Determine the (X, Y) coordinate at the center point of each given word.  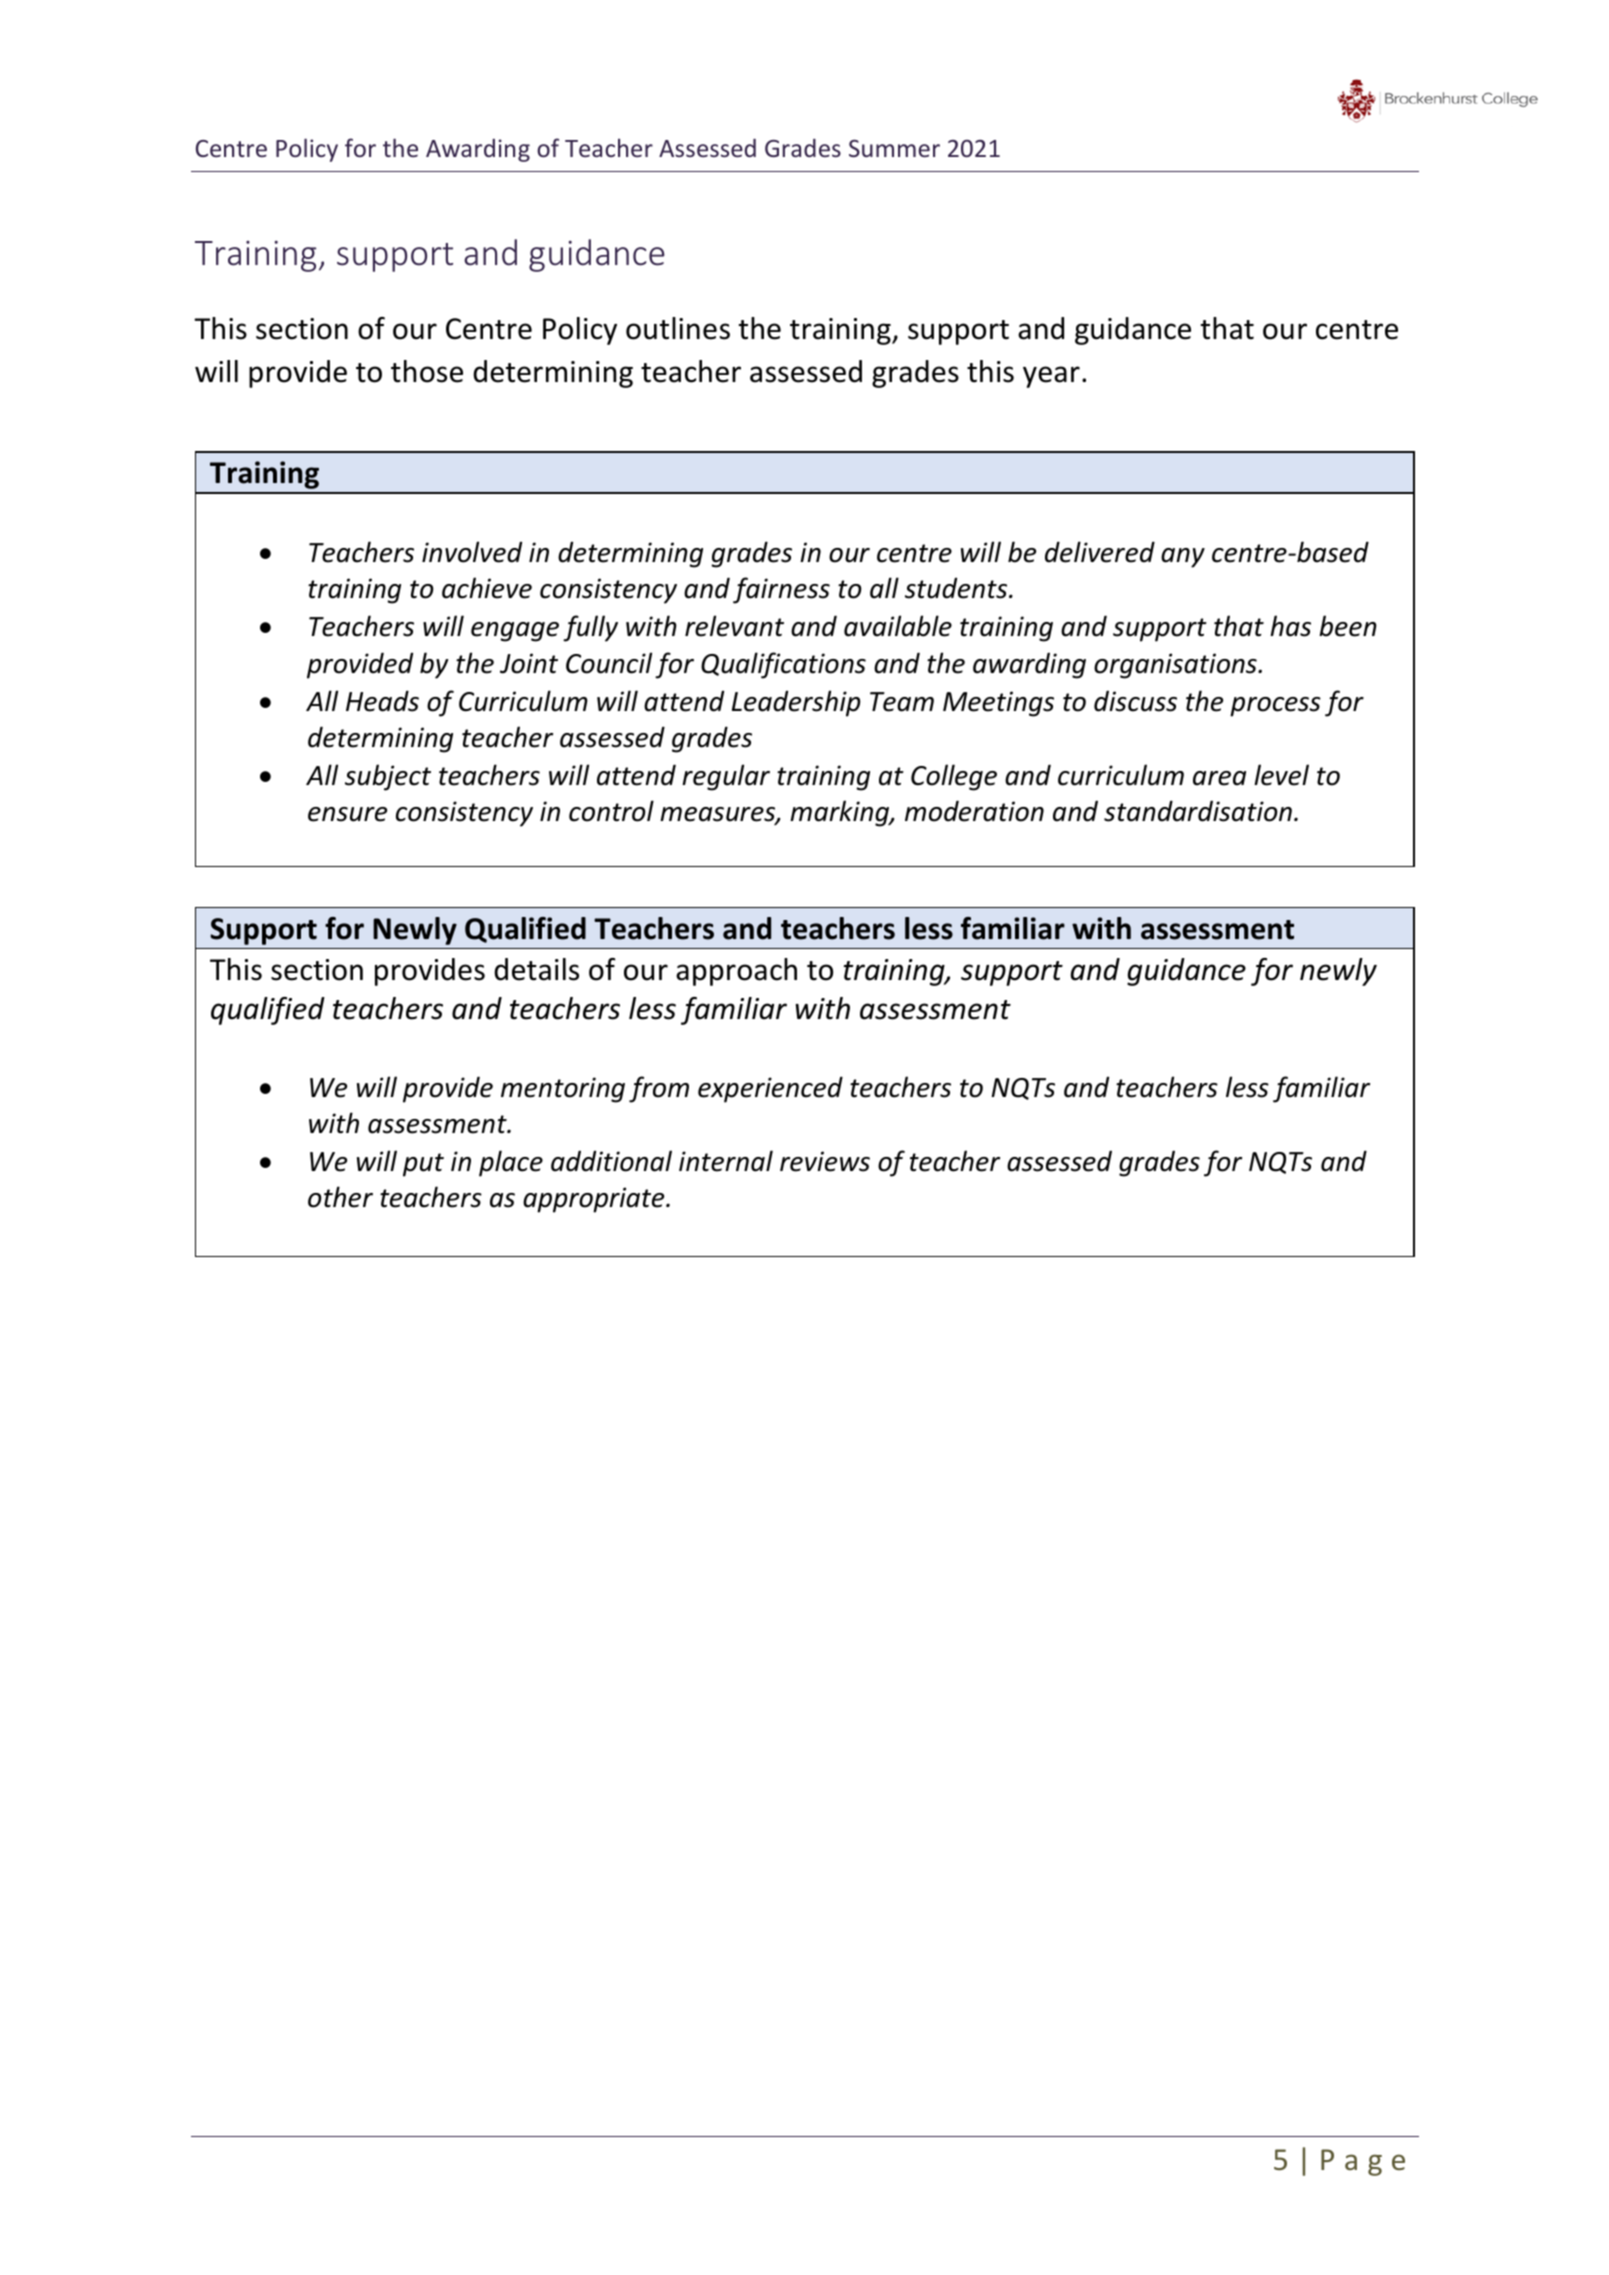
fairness (781, 590)
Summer (894, 148)
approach (736, 972)
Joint (529, 663)
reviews (825, 1161)
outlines (678, 328)
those (427, 371)
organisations (1176, 666)
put (423, 1165)
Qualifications (783, 665)
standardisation (1198, 811)
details (536, 969)
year (1051, 377)
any (1183, 558)
